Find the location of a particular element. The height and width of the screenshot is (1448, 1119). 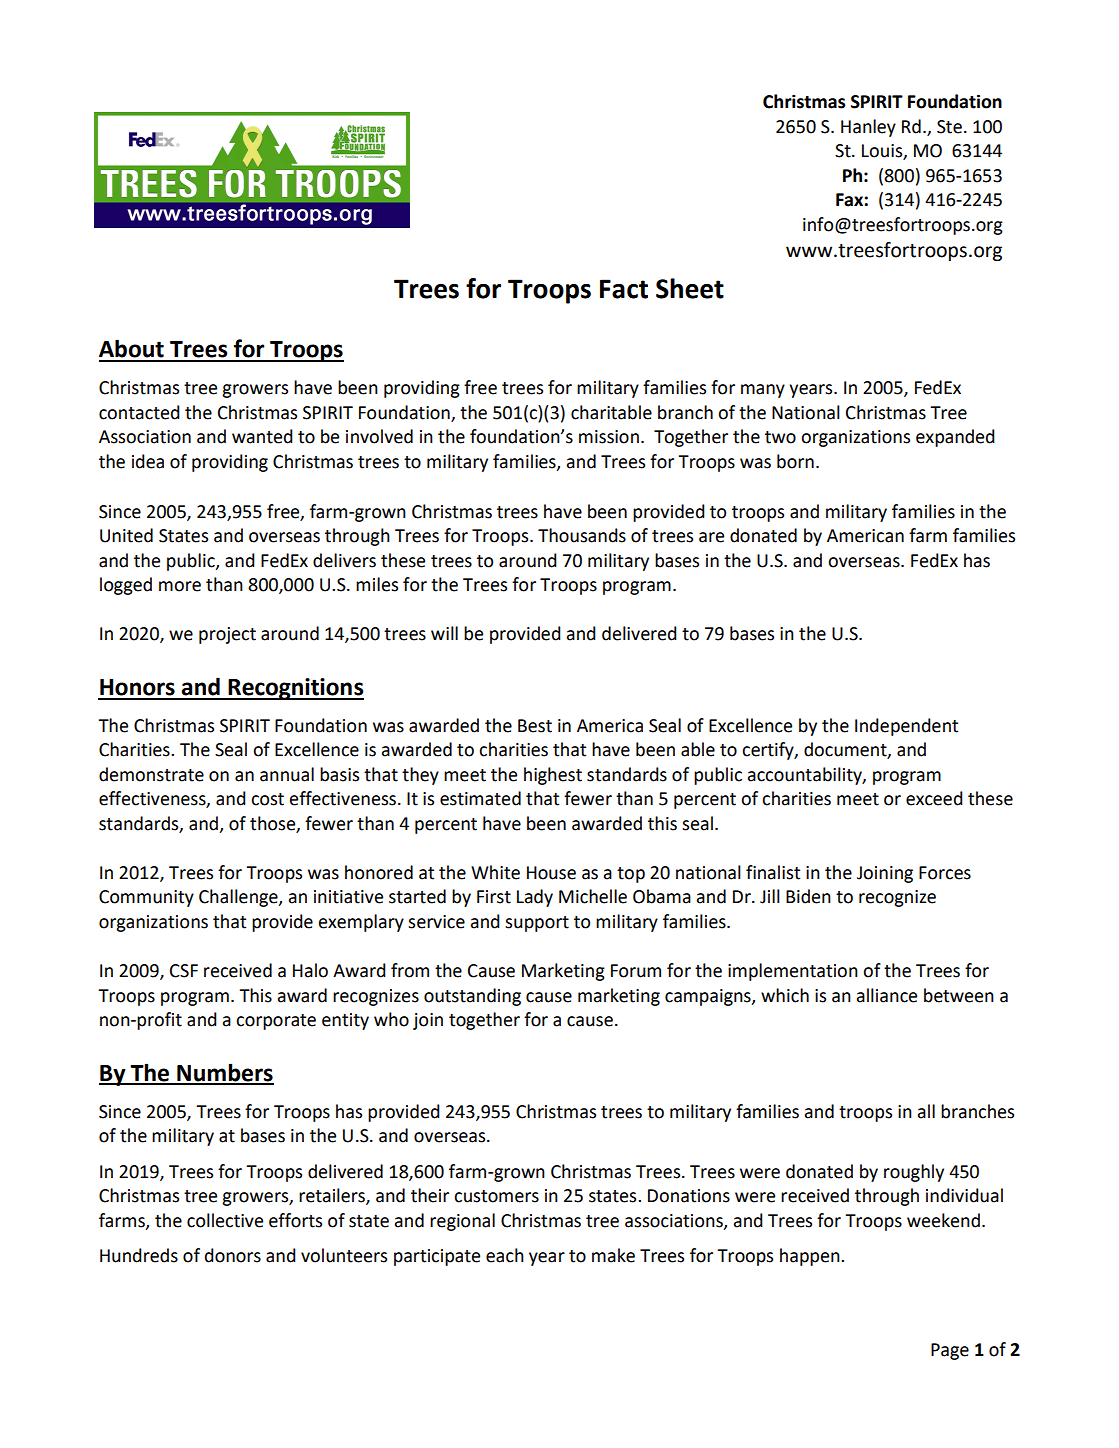

Independent is located at coordinates (906, 727).
